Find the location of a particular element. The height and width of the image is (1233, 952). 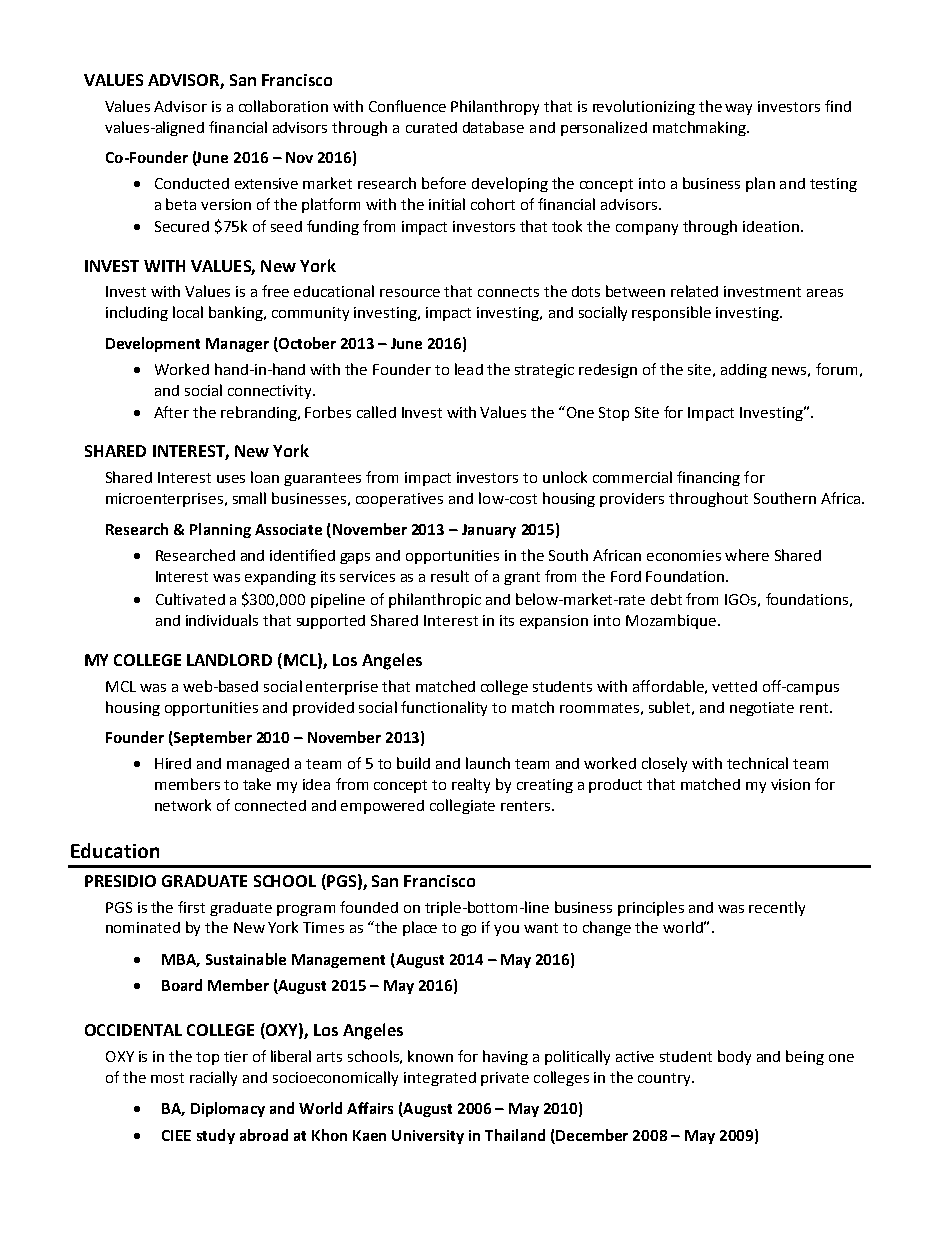

private is located at coordinates (505, 1079).
